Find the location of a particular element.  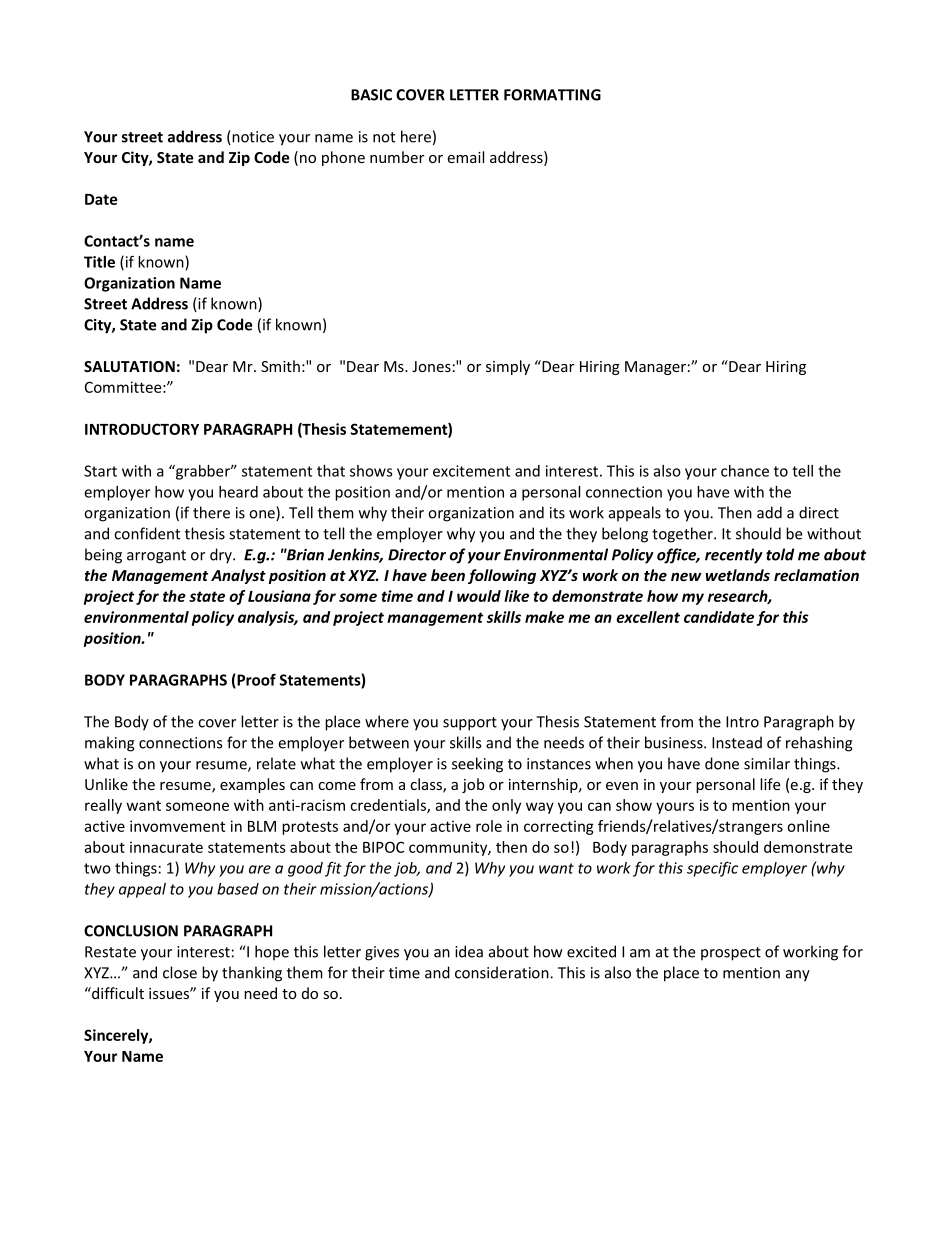

email is located at coordinates (465, 157).
